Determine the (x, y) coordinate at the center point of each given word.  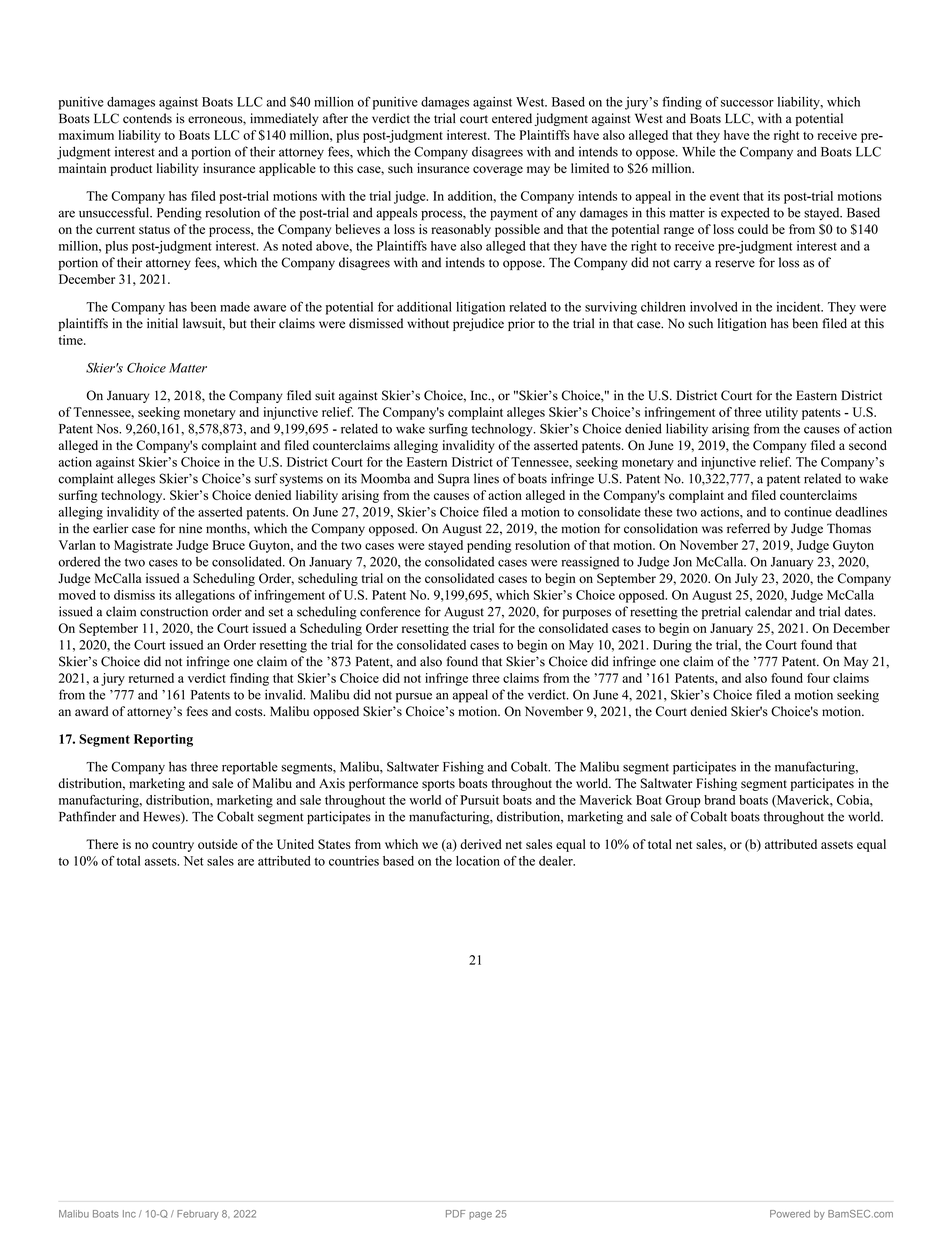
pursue (414, 697)
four (818, 678)
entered (512, 118)
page (480, 1216)
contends (147, 118)
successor (747, 103)
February (198, 1215)
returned (151, 678)
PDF (455, 1214)
